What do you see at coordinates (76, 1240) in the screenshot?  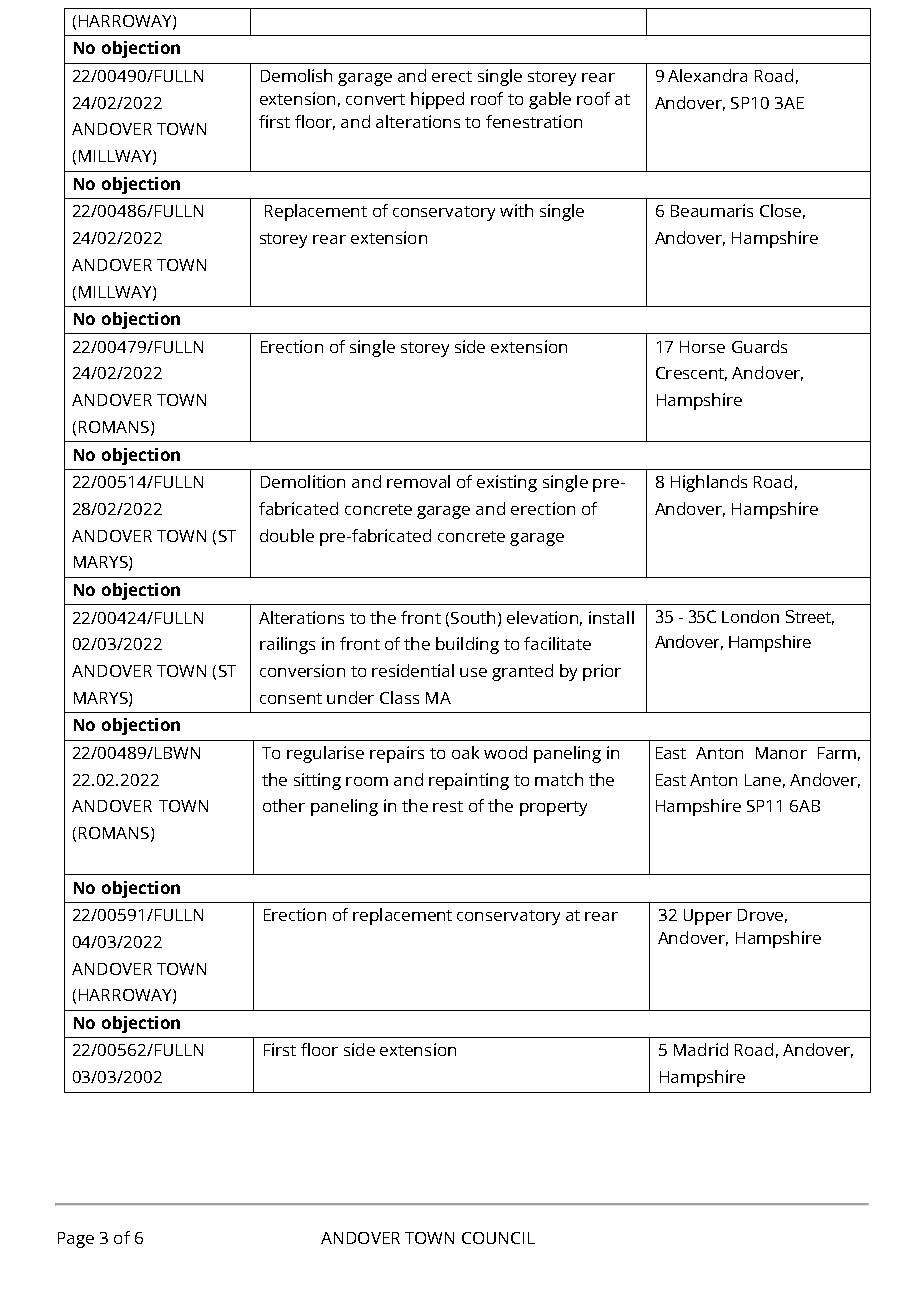 I see `Page` at bounding box center [76, 1240].
